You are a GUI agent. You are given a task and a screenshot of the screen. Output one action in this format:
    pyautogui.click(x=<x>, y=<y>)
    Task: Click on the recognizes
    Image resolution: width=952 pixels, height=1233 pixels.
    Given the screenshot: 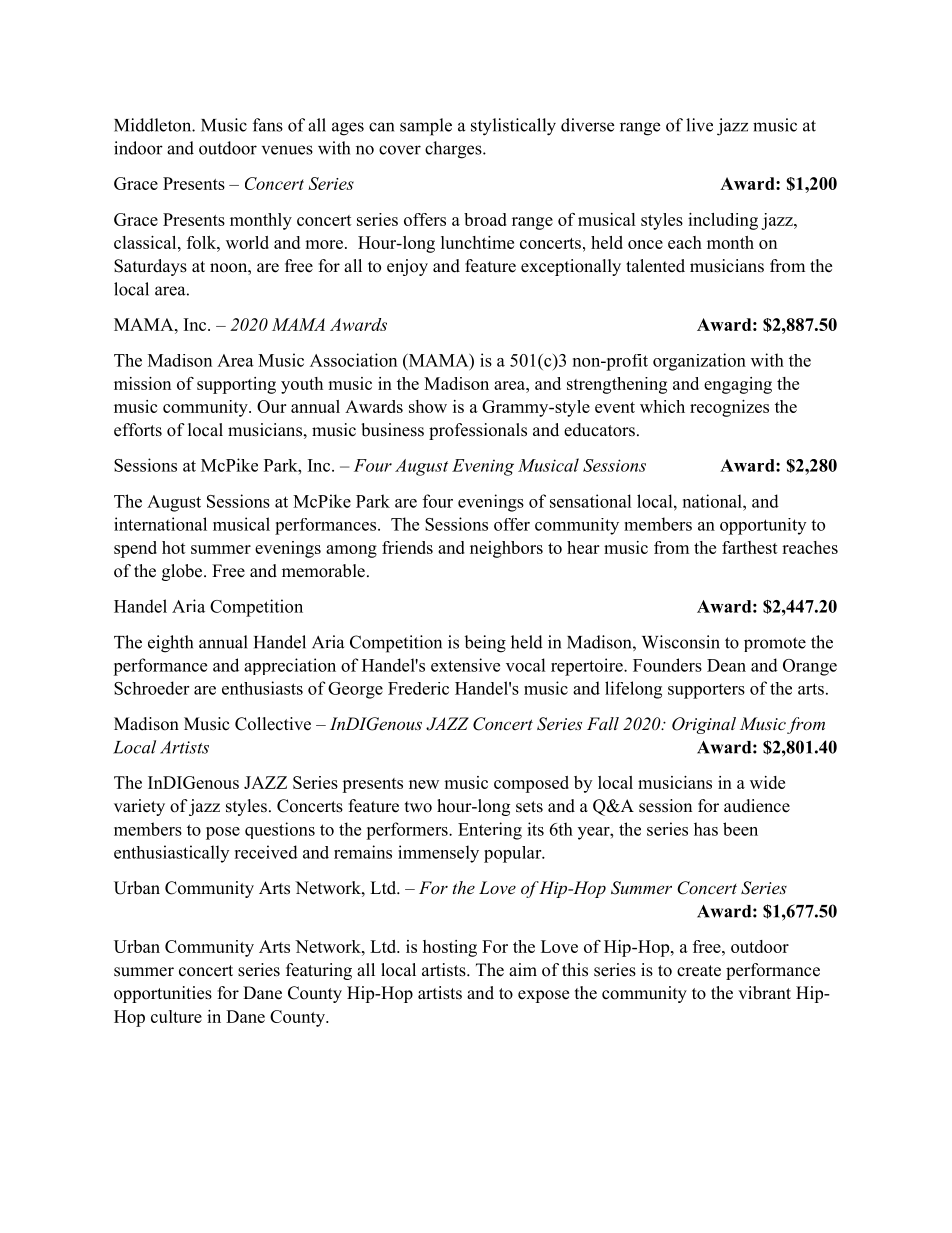 What is the action you would take?
    pyautogui.click(x=729, y=408)
